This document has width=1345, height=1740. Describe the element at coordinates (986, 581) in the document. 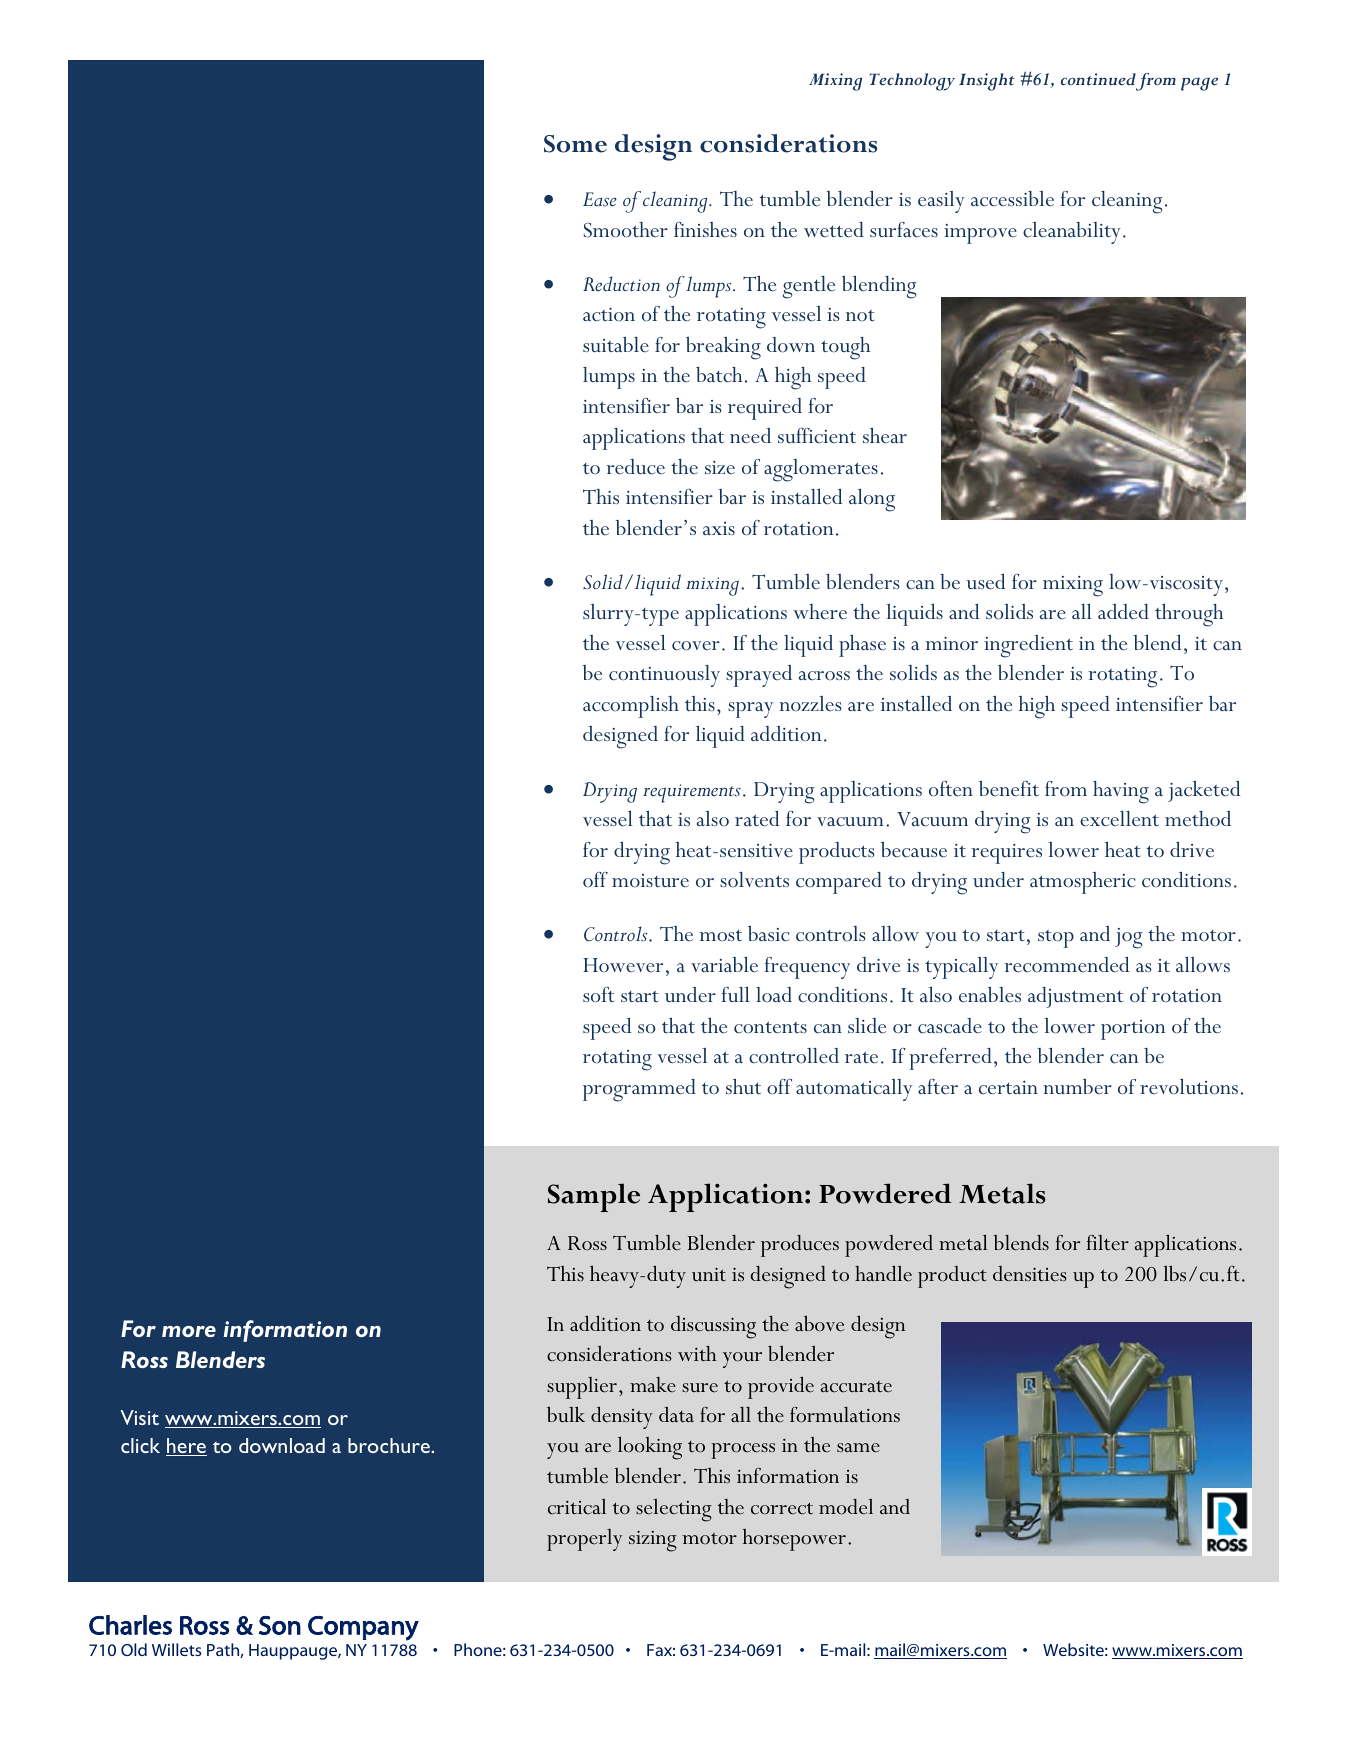

I see `used` at that location.
